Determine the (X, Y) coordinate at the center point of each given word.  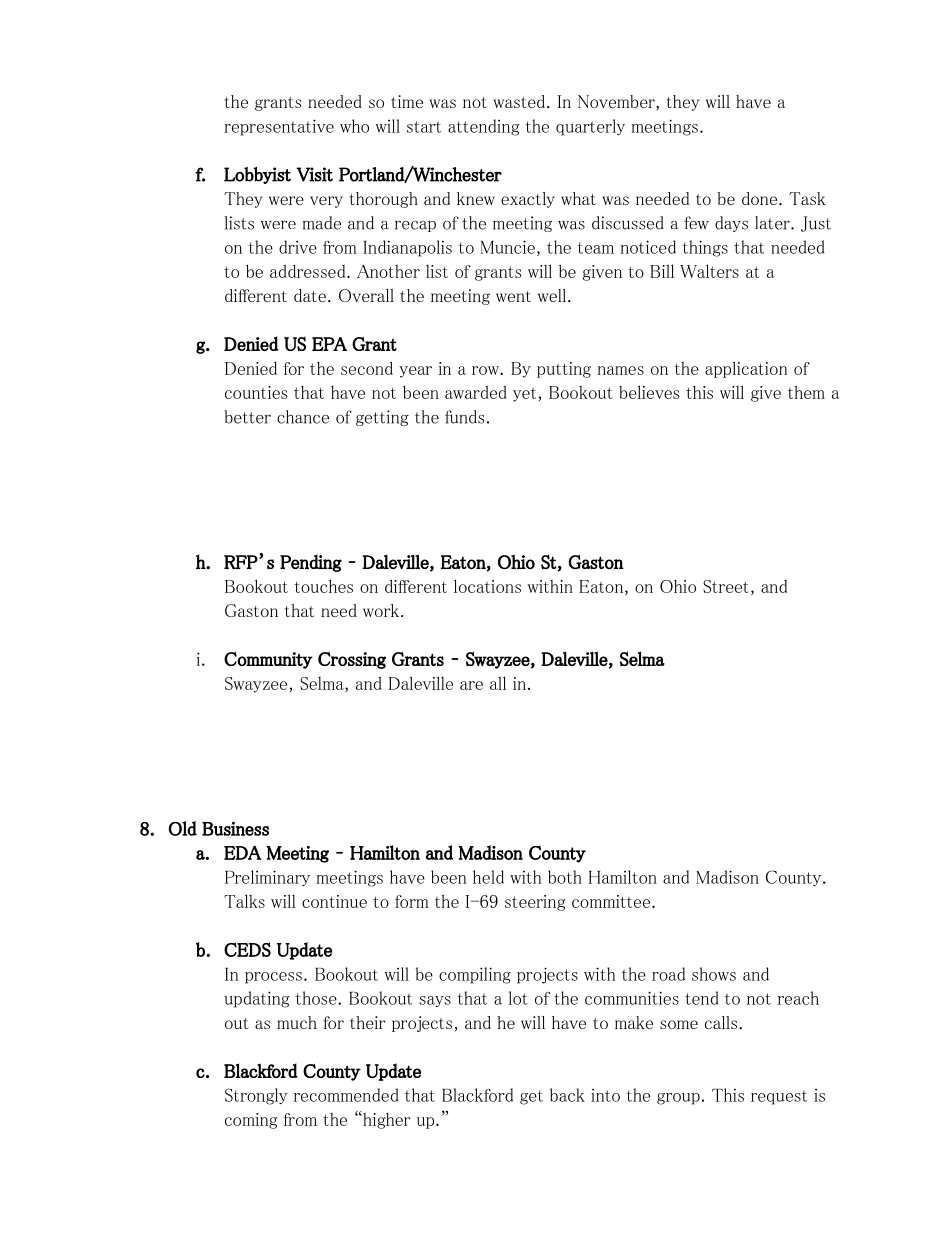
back (567, 1095)
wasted (519, 101)
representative (279, 127)
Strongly (256, 1096)
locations (487, 586)
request (779, 1097)
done (759, 198)
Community (268, 660)
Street (726, 586)
